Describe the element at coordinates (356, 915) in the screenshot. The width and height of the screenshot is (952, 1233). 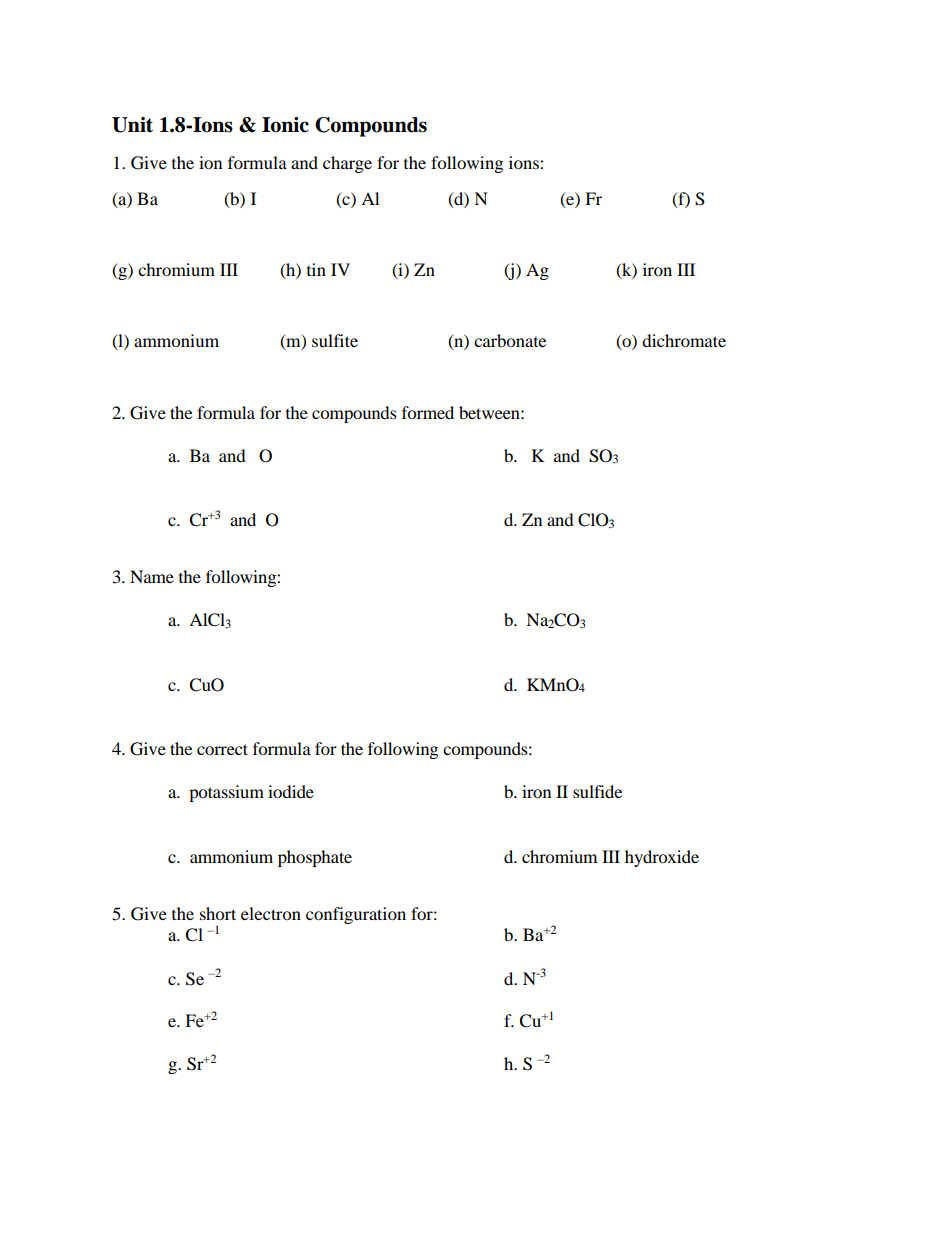
I see `configuration` at that location.
